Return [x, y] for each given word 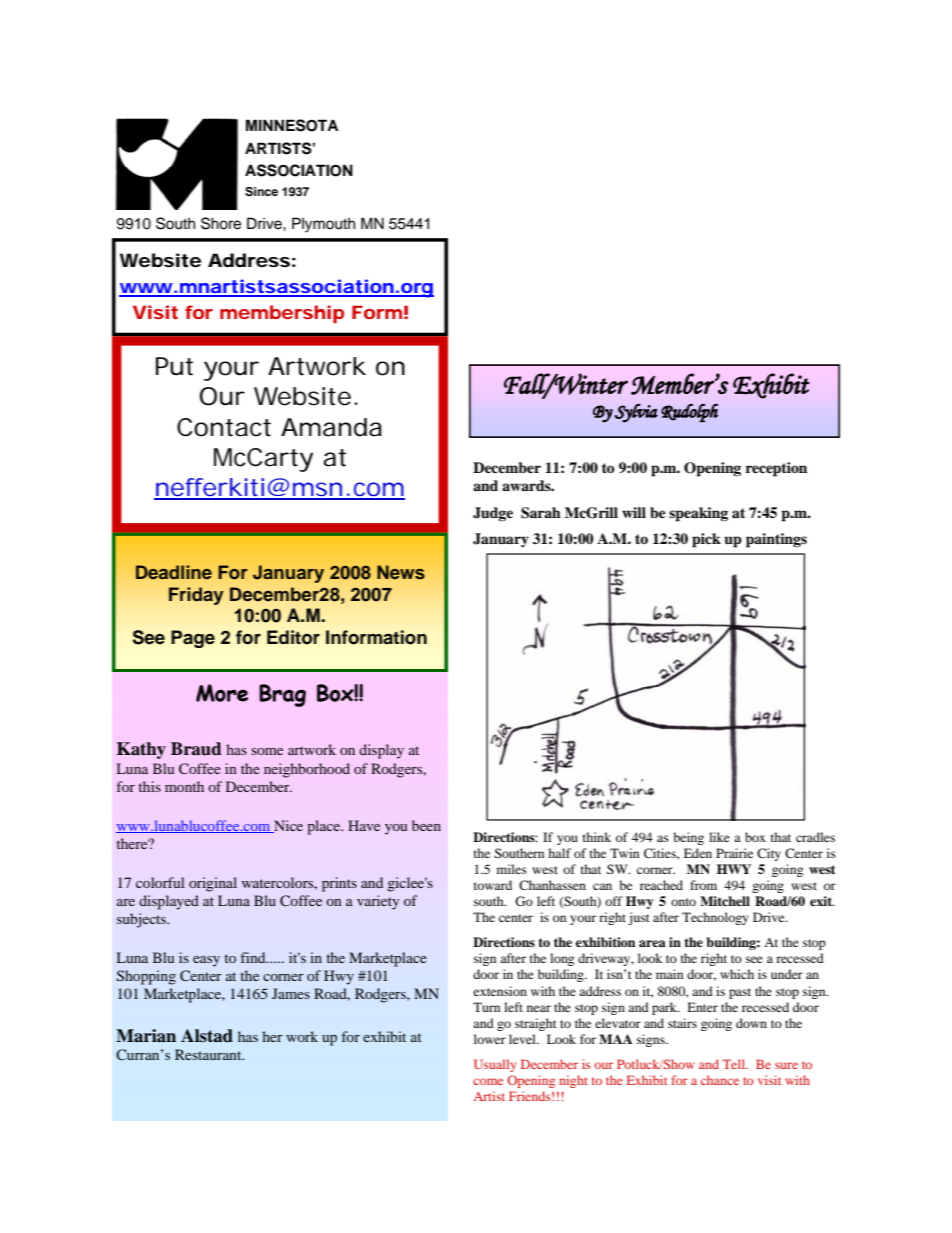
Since [261, 192]
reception [776, 469]
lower [490, 1039]
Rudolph [689, 412]
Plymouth [323, 225]
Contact [224, 427]
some [267, 751]
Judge [493, 514]
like [719, 837]
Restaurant [209, 1054]
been [426, 825]
